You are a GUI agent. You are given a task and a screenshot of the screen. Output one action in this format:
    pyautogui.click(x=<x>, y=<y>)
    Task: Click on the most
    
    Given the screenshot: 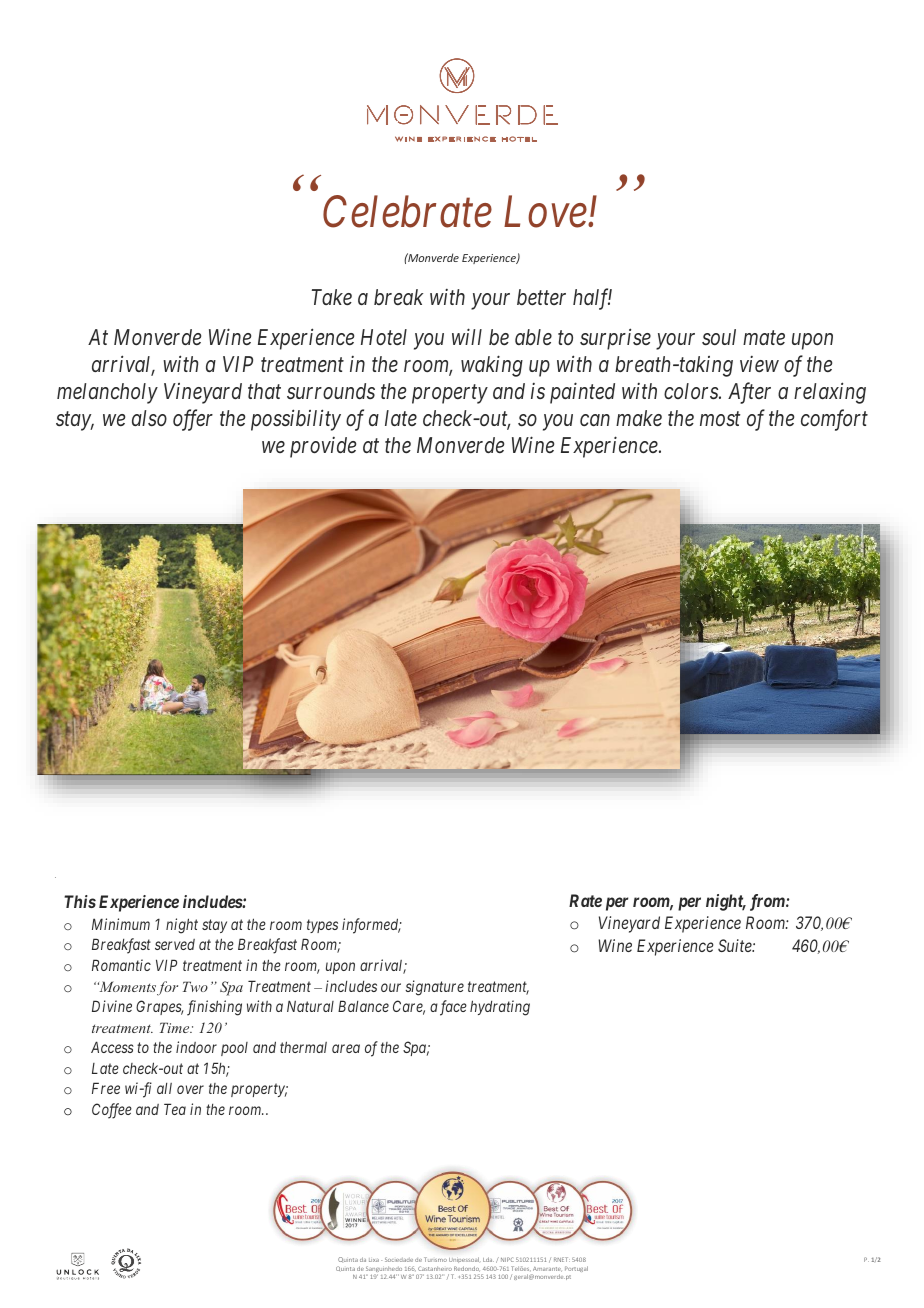 What is the action you would take?
    pyautogui.click(x=720, y=419)
